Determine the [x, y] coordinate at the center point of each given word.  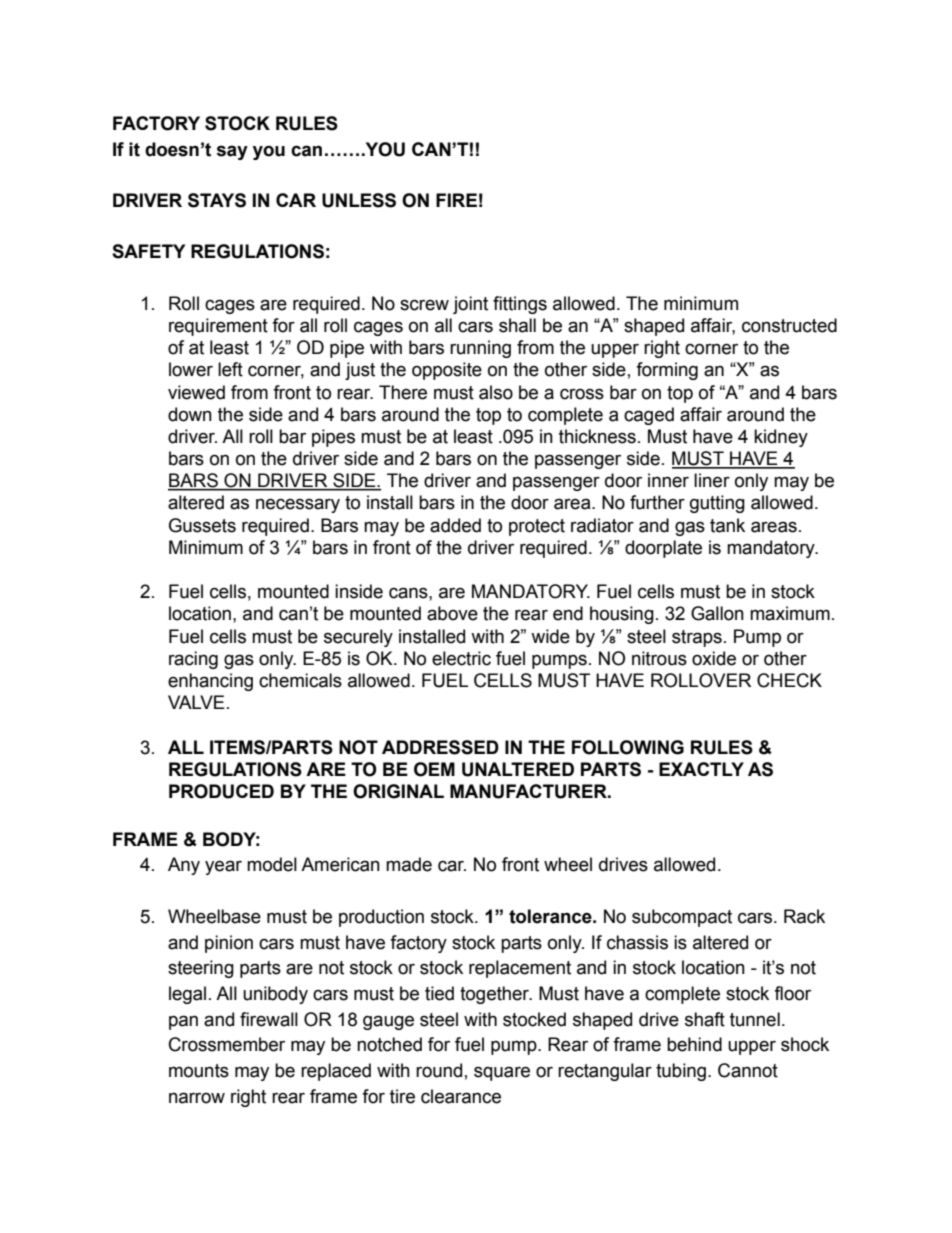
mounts [199, 1071]
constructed [789, 325]
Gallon [717, 613]
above [452, 613]
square [502, 1073]
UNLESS [359, 200]
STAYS [217, 200]
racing [193, 660]
